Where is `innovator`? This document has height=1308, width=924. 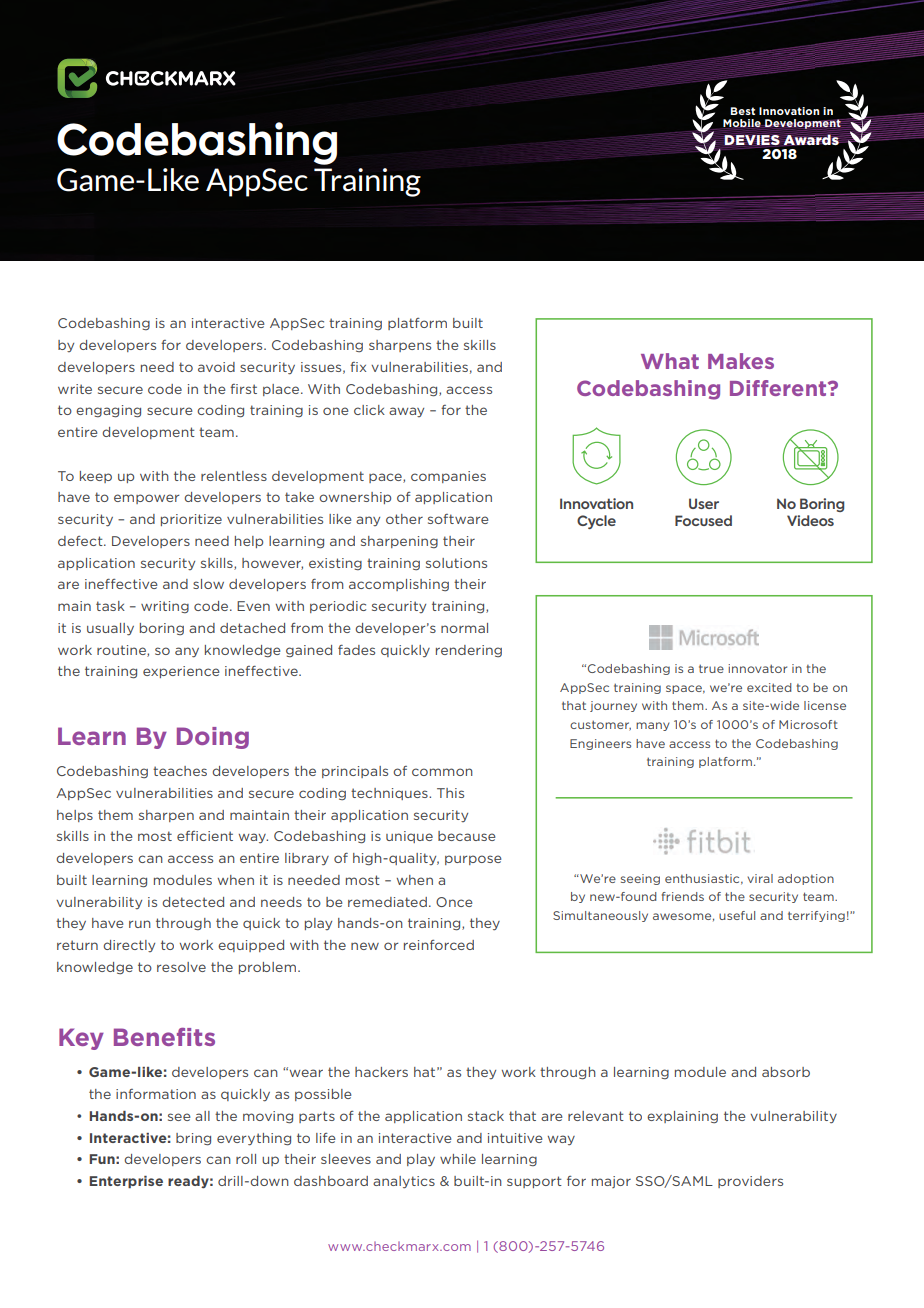 innovator is located at coordinates (757, 668).
